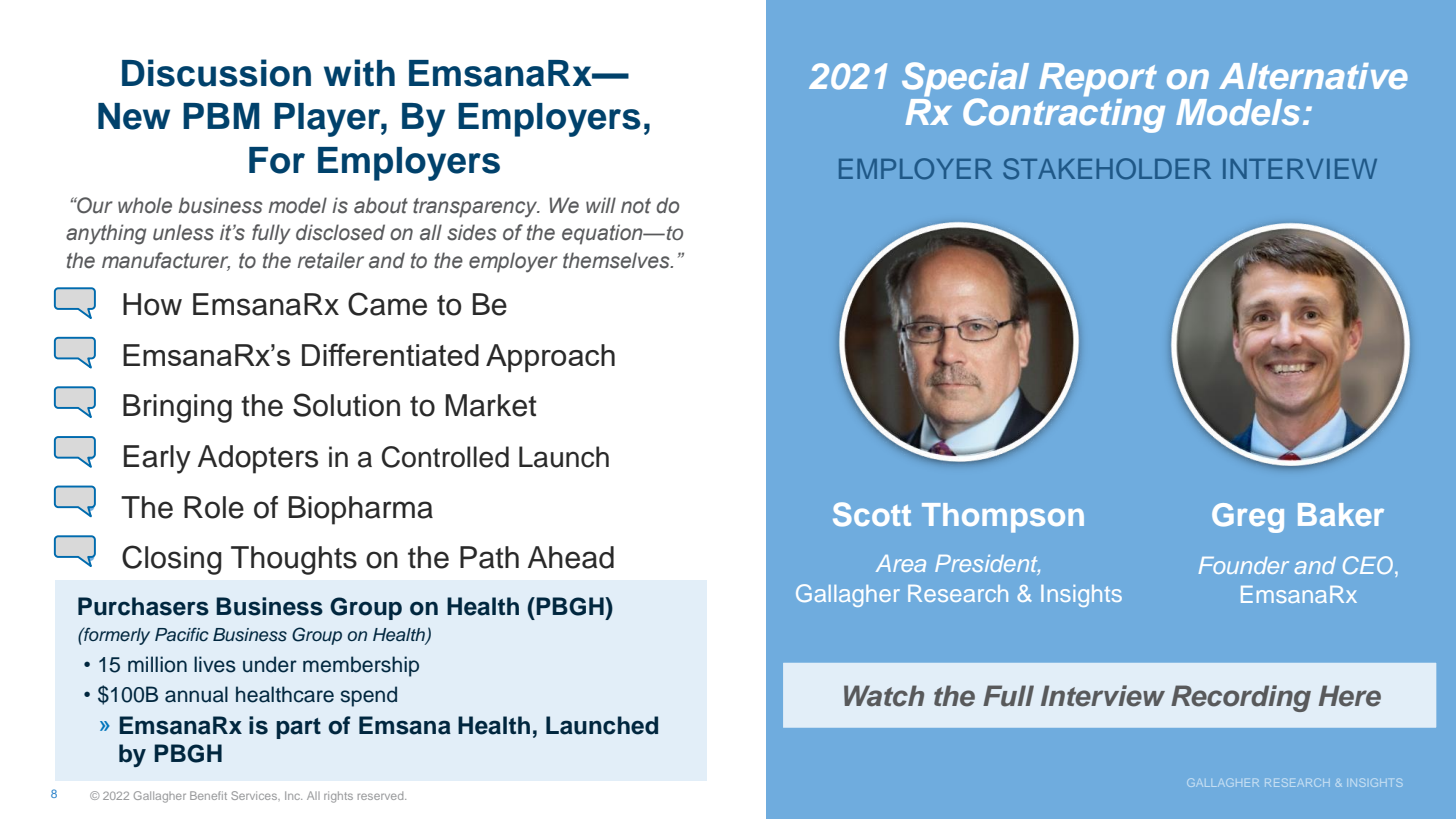 This image has height=819, width=1456. What do you see at coordinates (1241, 698) in the image?
I see `Recording` at bounding box center [1241, 698].
